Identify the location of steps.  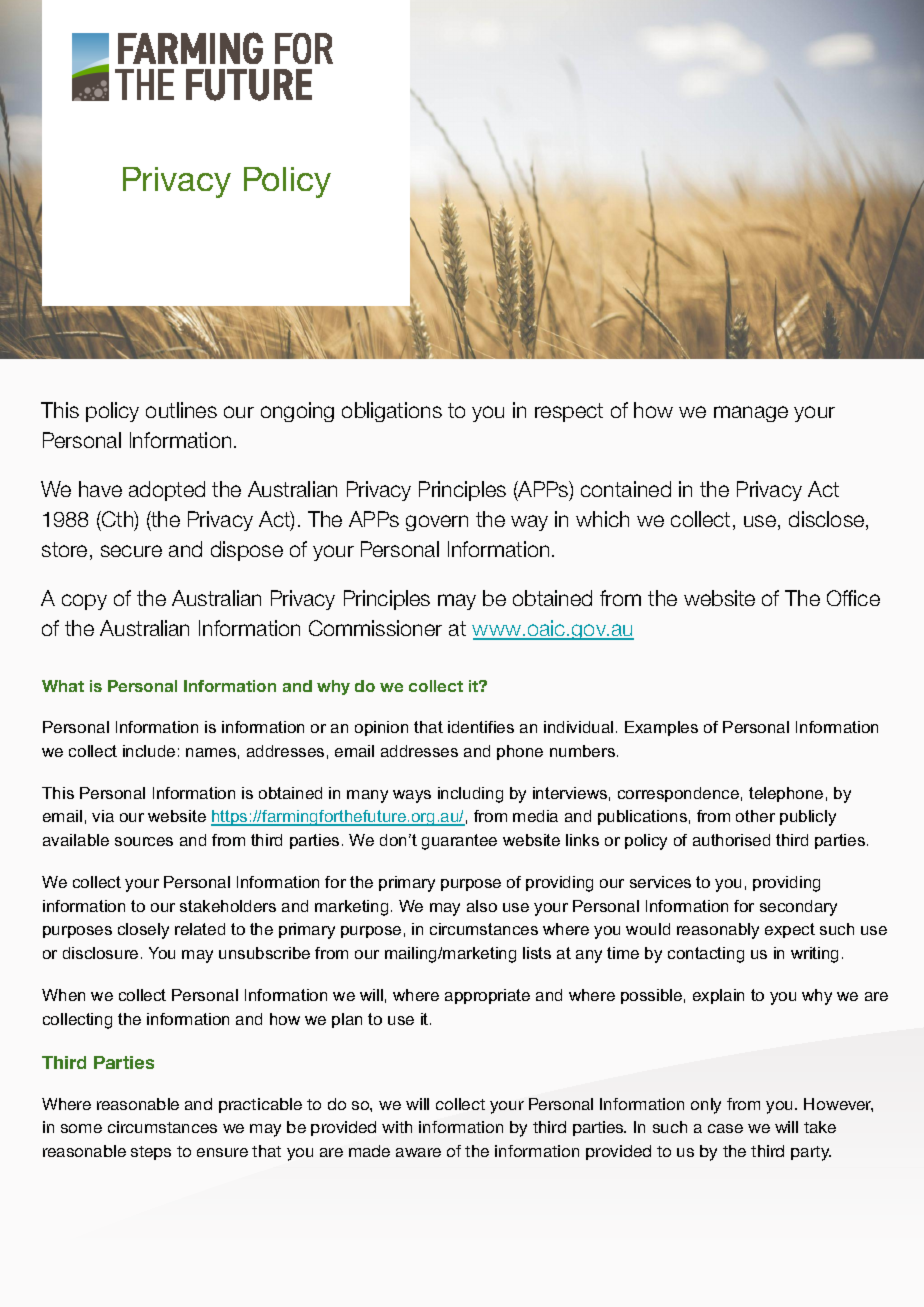
(151, 1153).
